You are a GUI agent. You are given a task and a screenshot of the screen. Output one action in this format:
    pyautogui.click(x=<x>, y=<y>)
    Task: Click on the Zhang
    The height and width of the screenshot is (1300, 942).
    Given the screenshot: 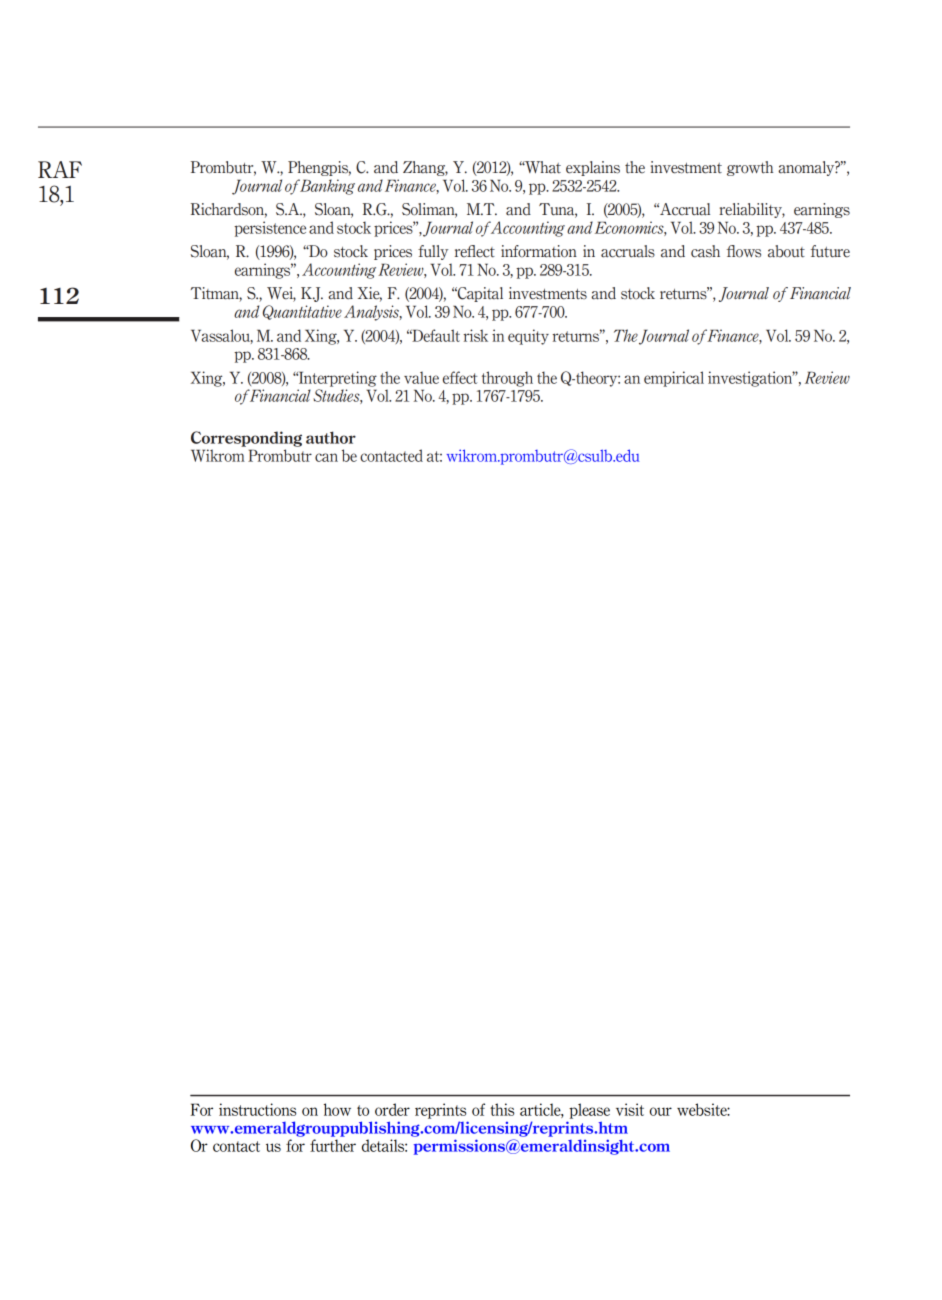 What is the action you would take?
    pyautogui.click(x=425, y=168)
